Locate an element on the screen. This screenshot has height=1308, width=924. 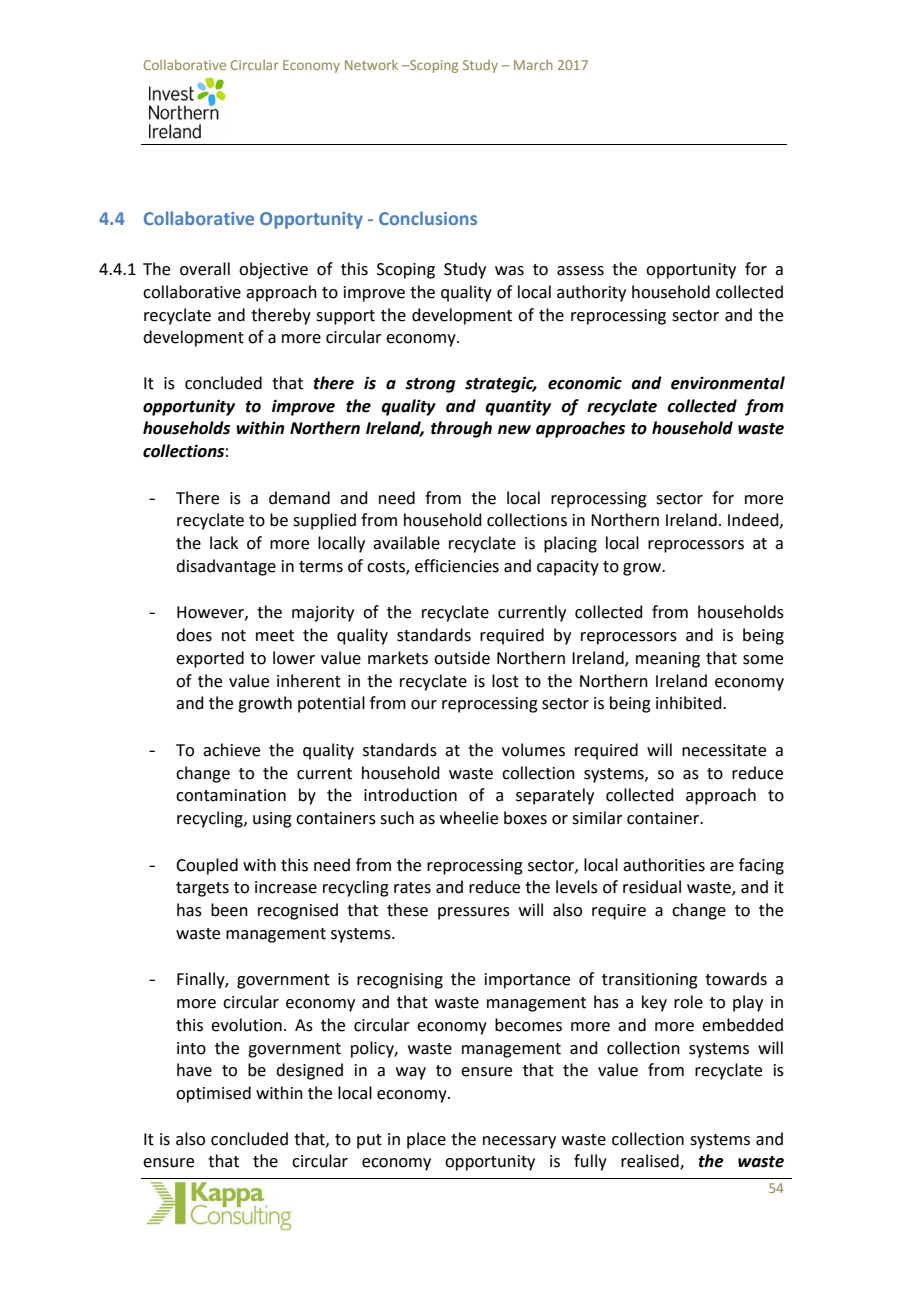
optimised is located at coordinates (213, 1094).
